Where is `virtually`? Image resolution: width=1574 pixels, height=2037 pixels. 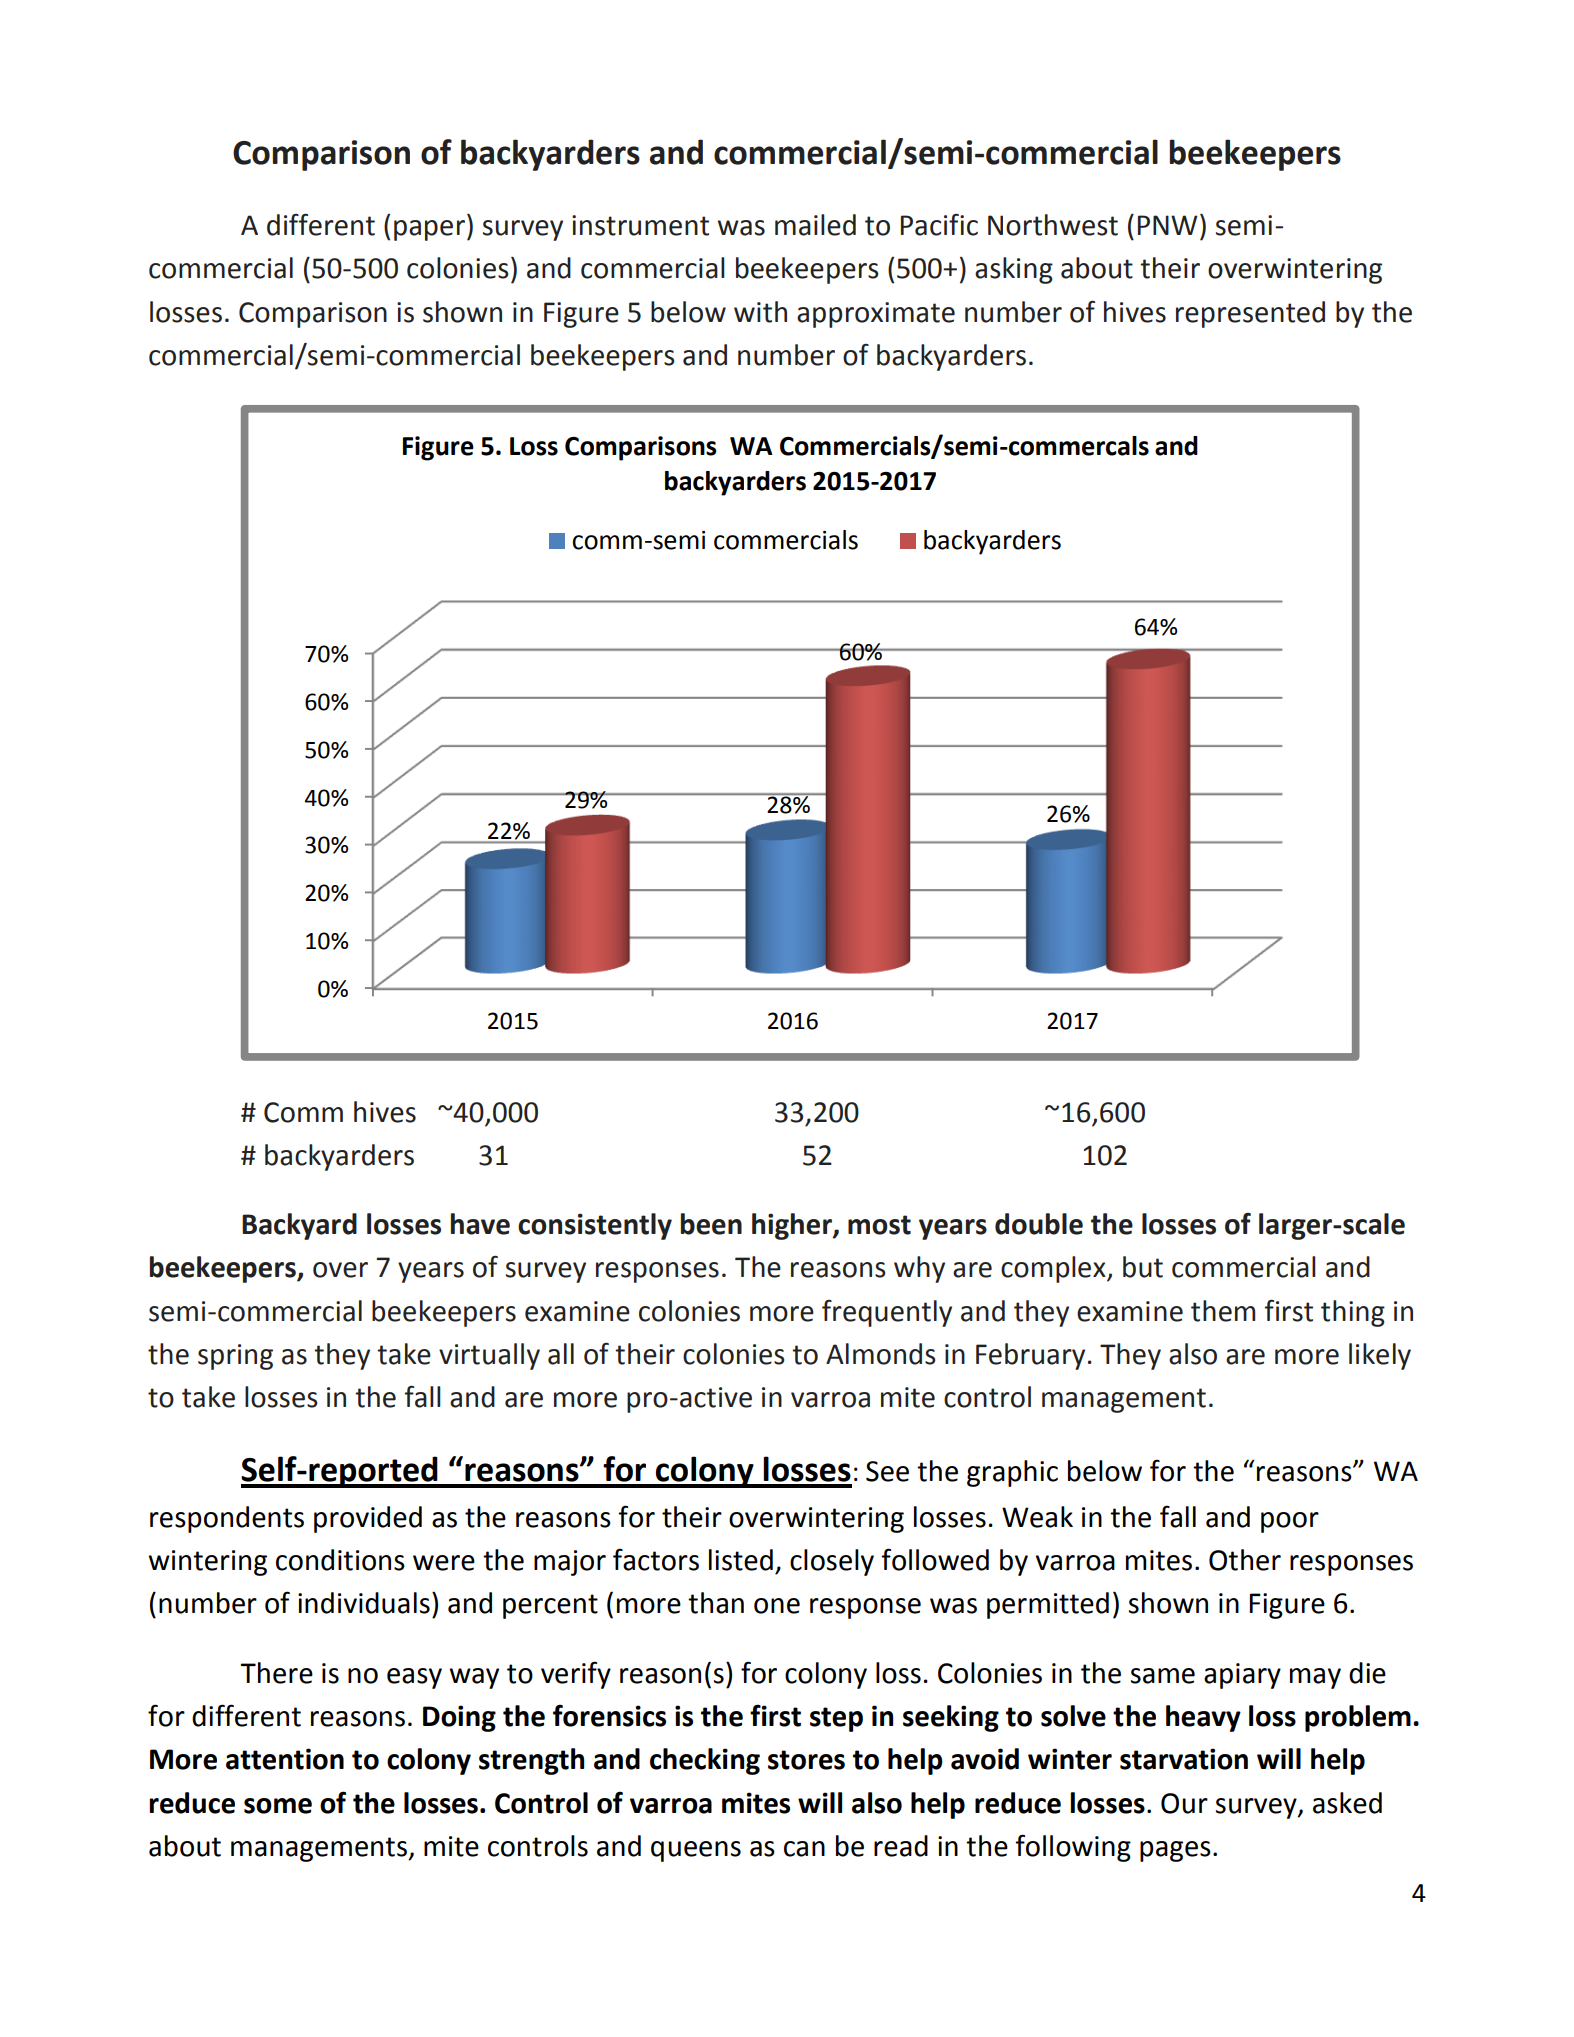
virtually is located at coordinates (489, 1356).
